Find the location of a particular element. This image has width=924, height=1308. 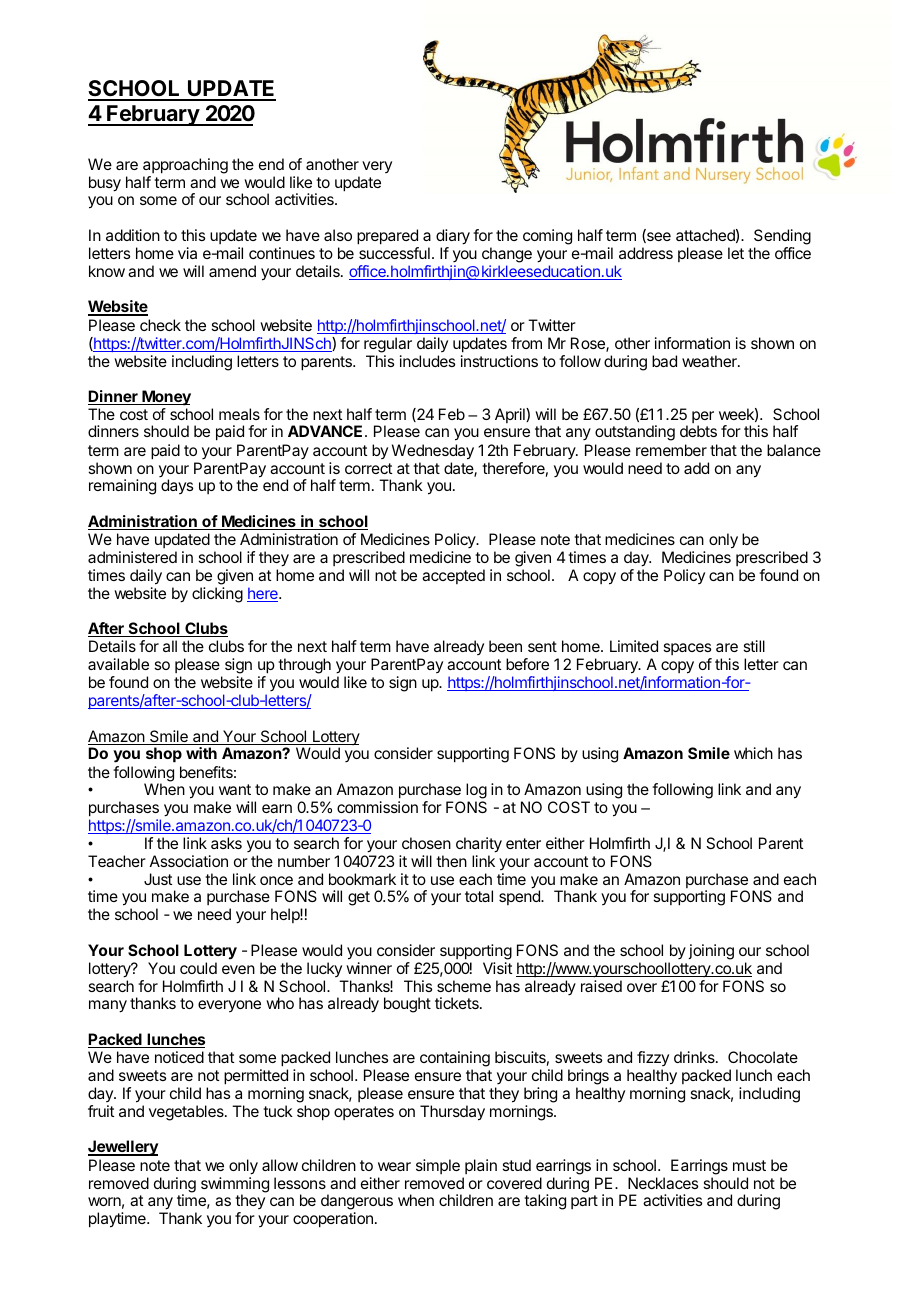

diary is located at coordinates (453, 237).
